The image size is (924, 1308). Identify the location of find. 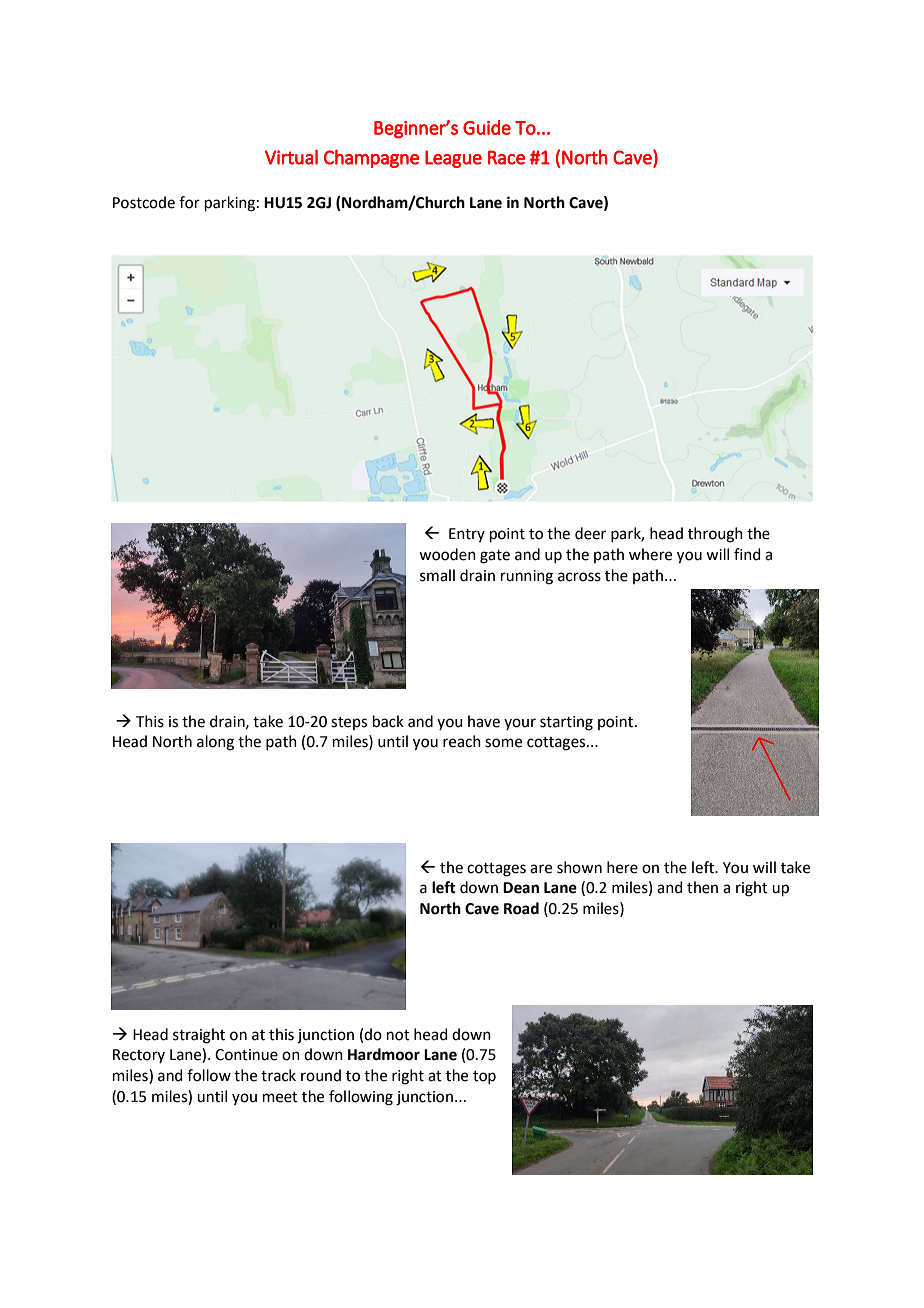
(747, 554).
